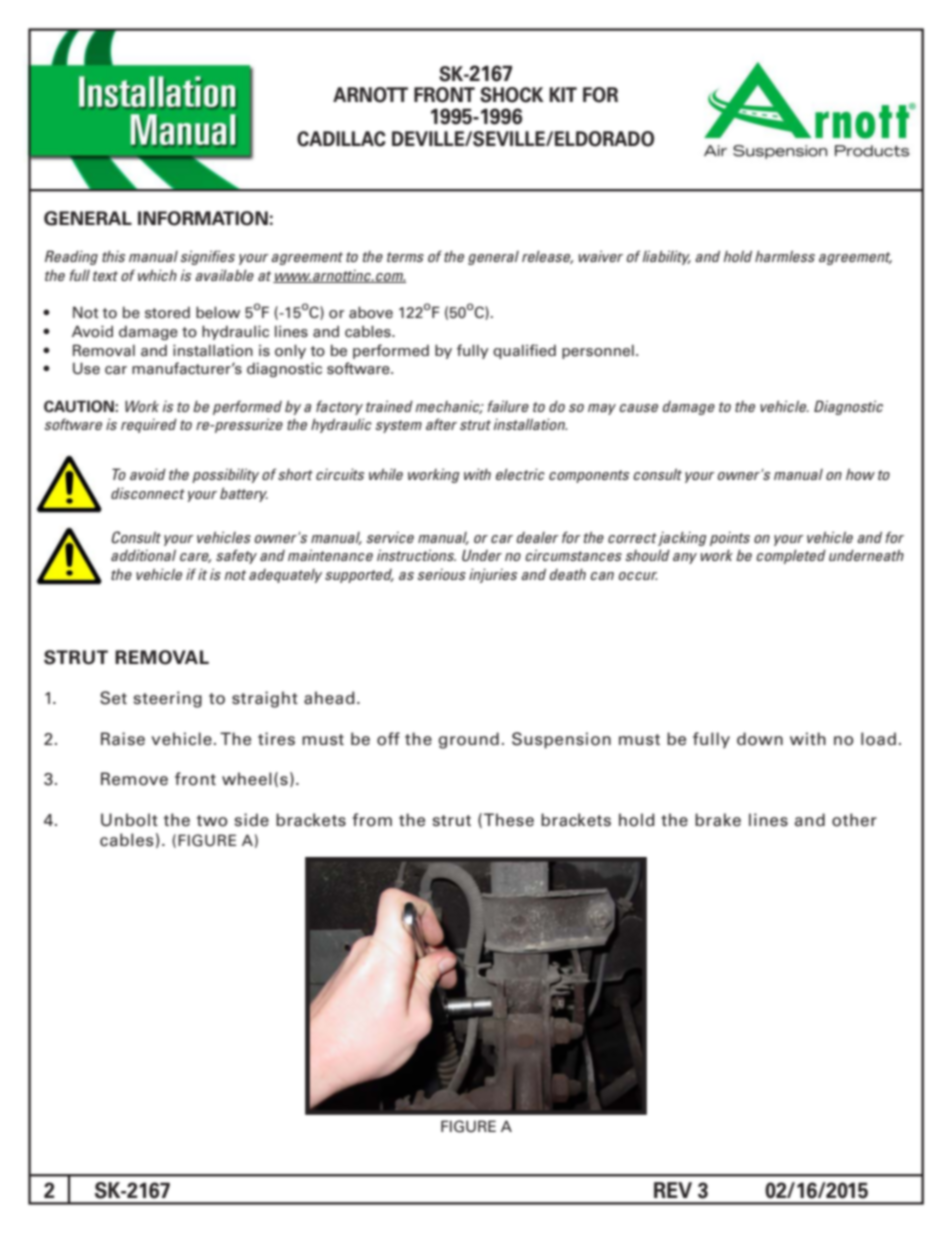  Describe the element at coordinates (512, 95) in the screenshot. I see `SHOCK` at that location.
